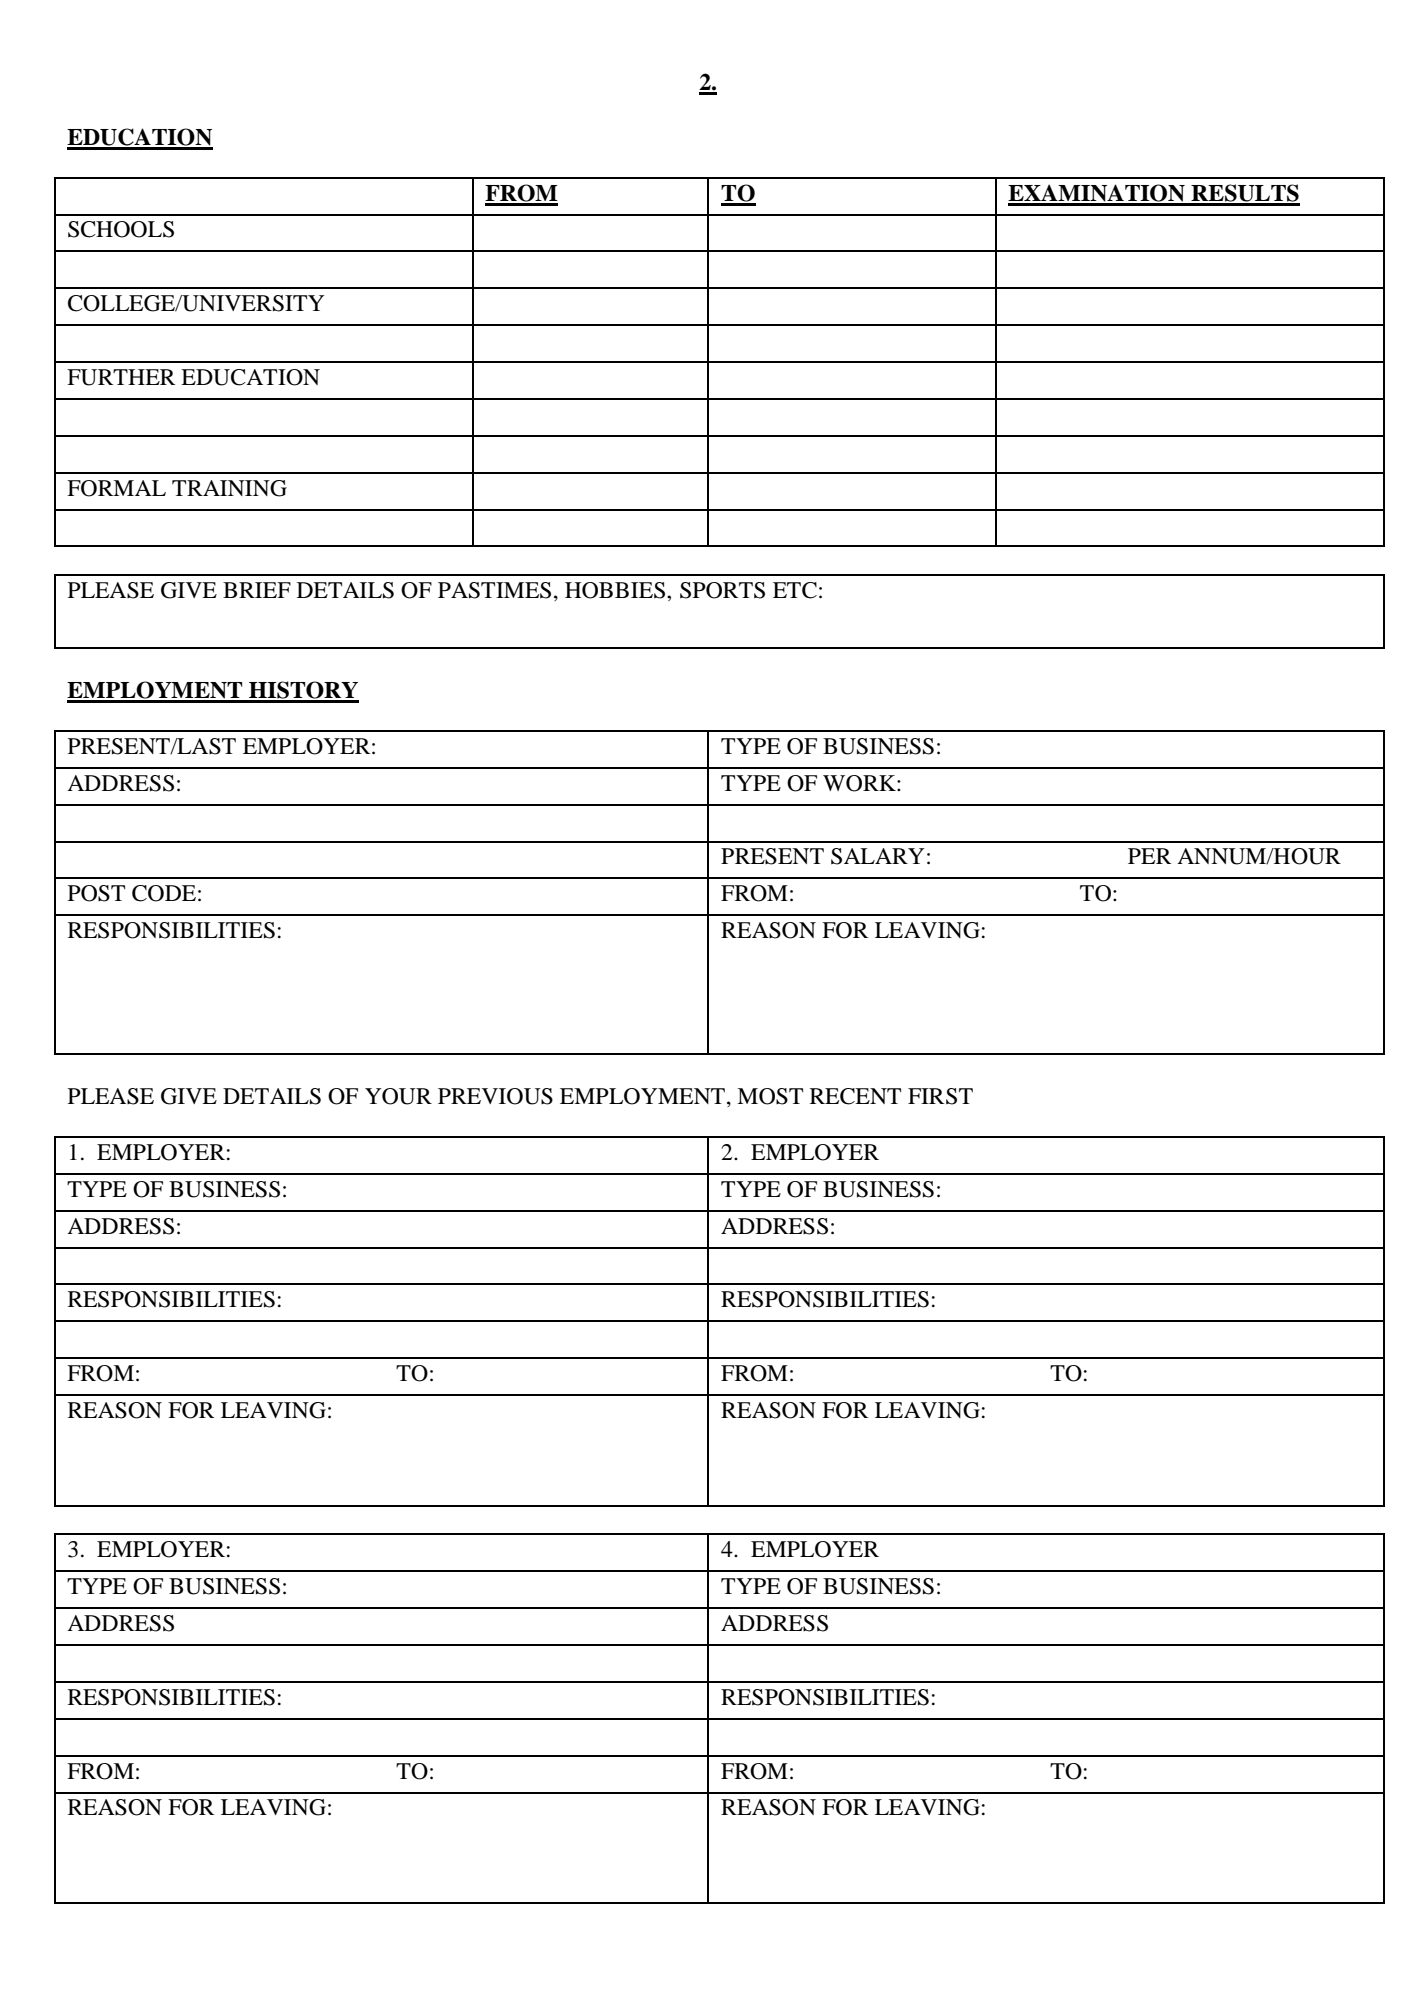  I want to click on WORK, so click(860, 783).
